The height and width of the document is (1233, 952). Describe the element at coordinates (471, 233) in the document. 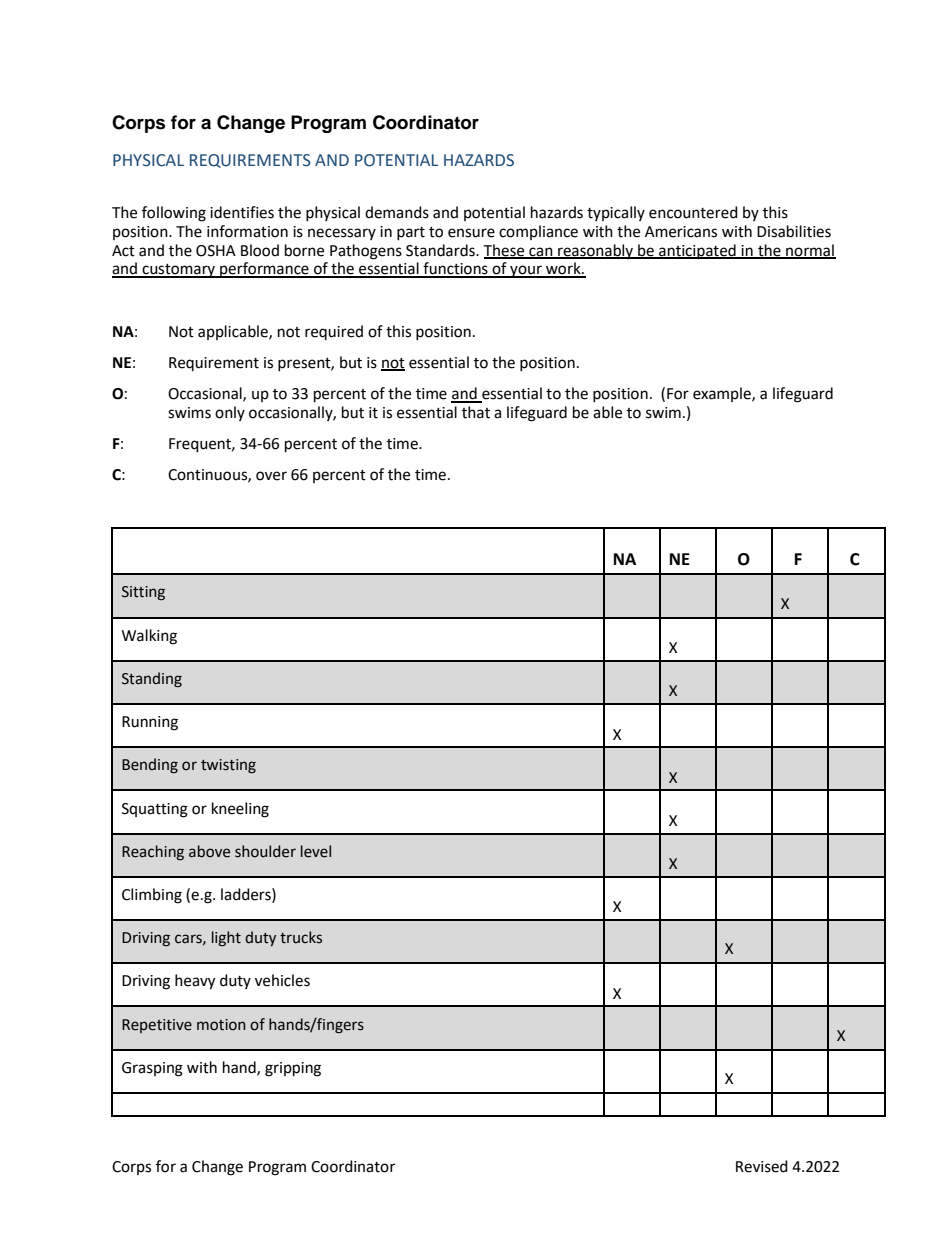

I see `ensure` at that location.
